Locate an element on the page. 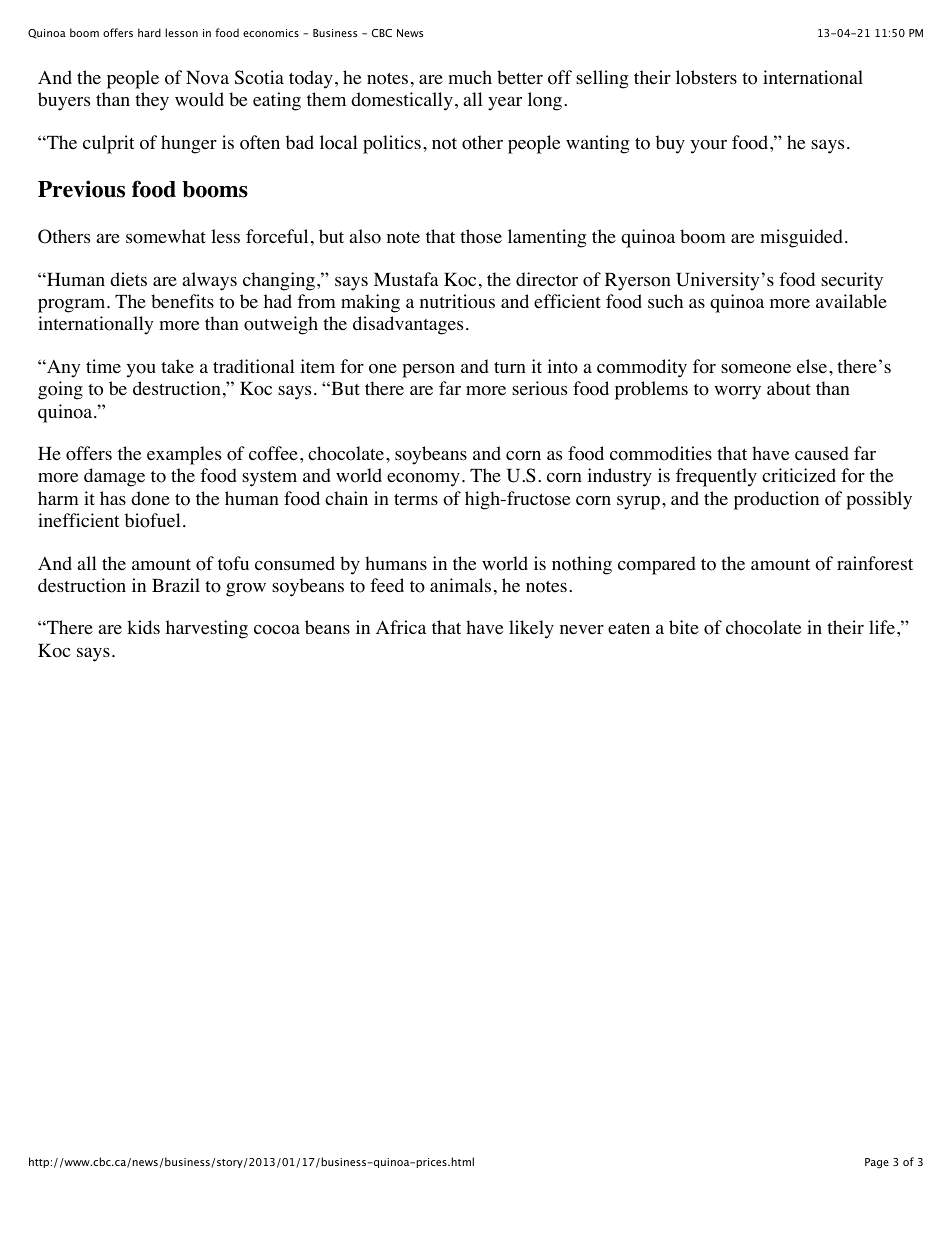 Image resolution: width=952 pixels, height=1233 pixels. Page is located at coordinates (877, 1163).
